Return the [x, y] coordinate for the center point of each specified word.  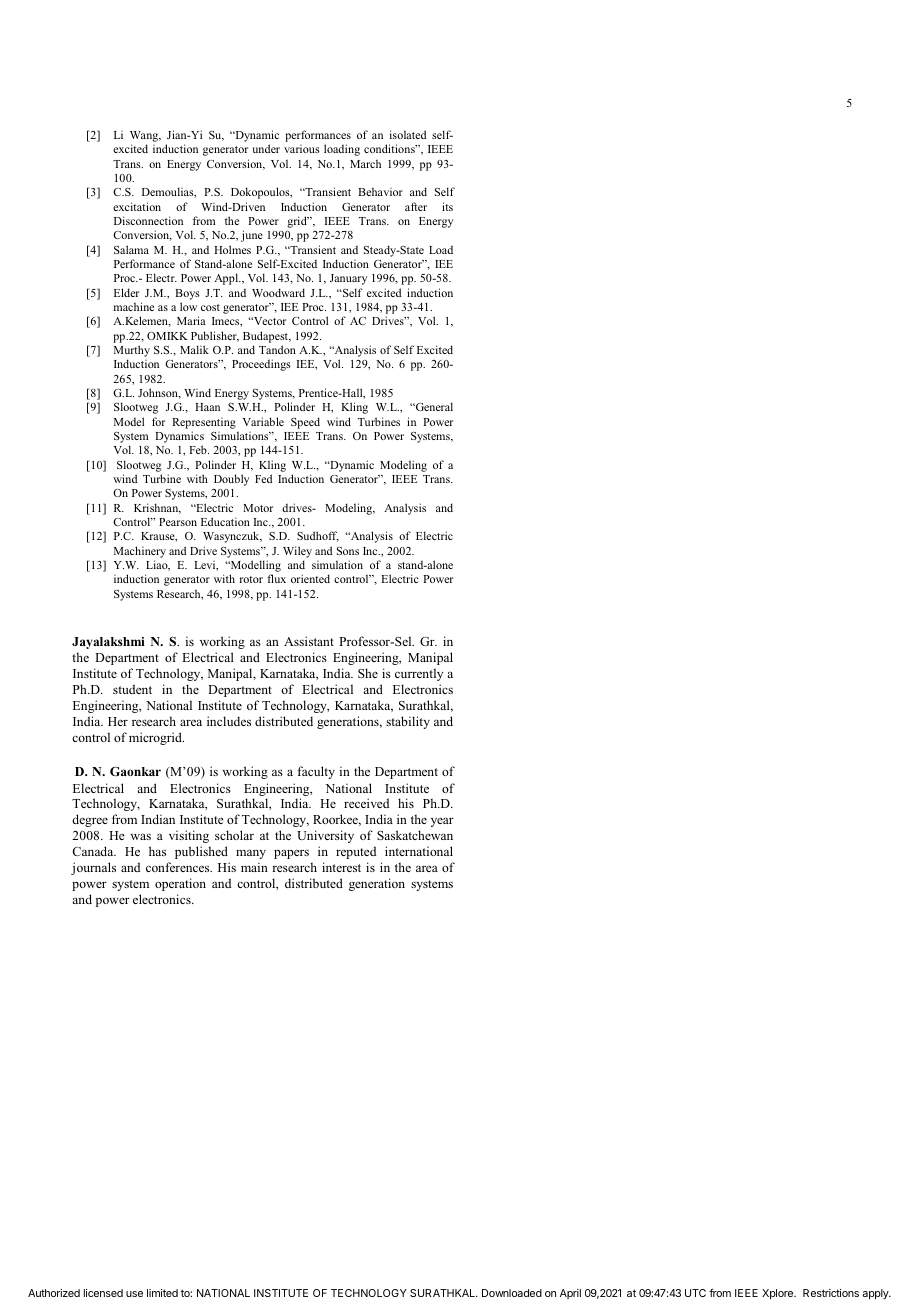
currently [419, 674]
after [416, 206]
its [447, 206]
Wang [145, 138]
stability [408, 722]
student [132, 689]
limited [162, 1293]
